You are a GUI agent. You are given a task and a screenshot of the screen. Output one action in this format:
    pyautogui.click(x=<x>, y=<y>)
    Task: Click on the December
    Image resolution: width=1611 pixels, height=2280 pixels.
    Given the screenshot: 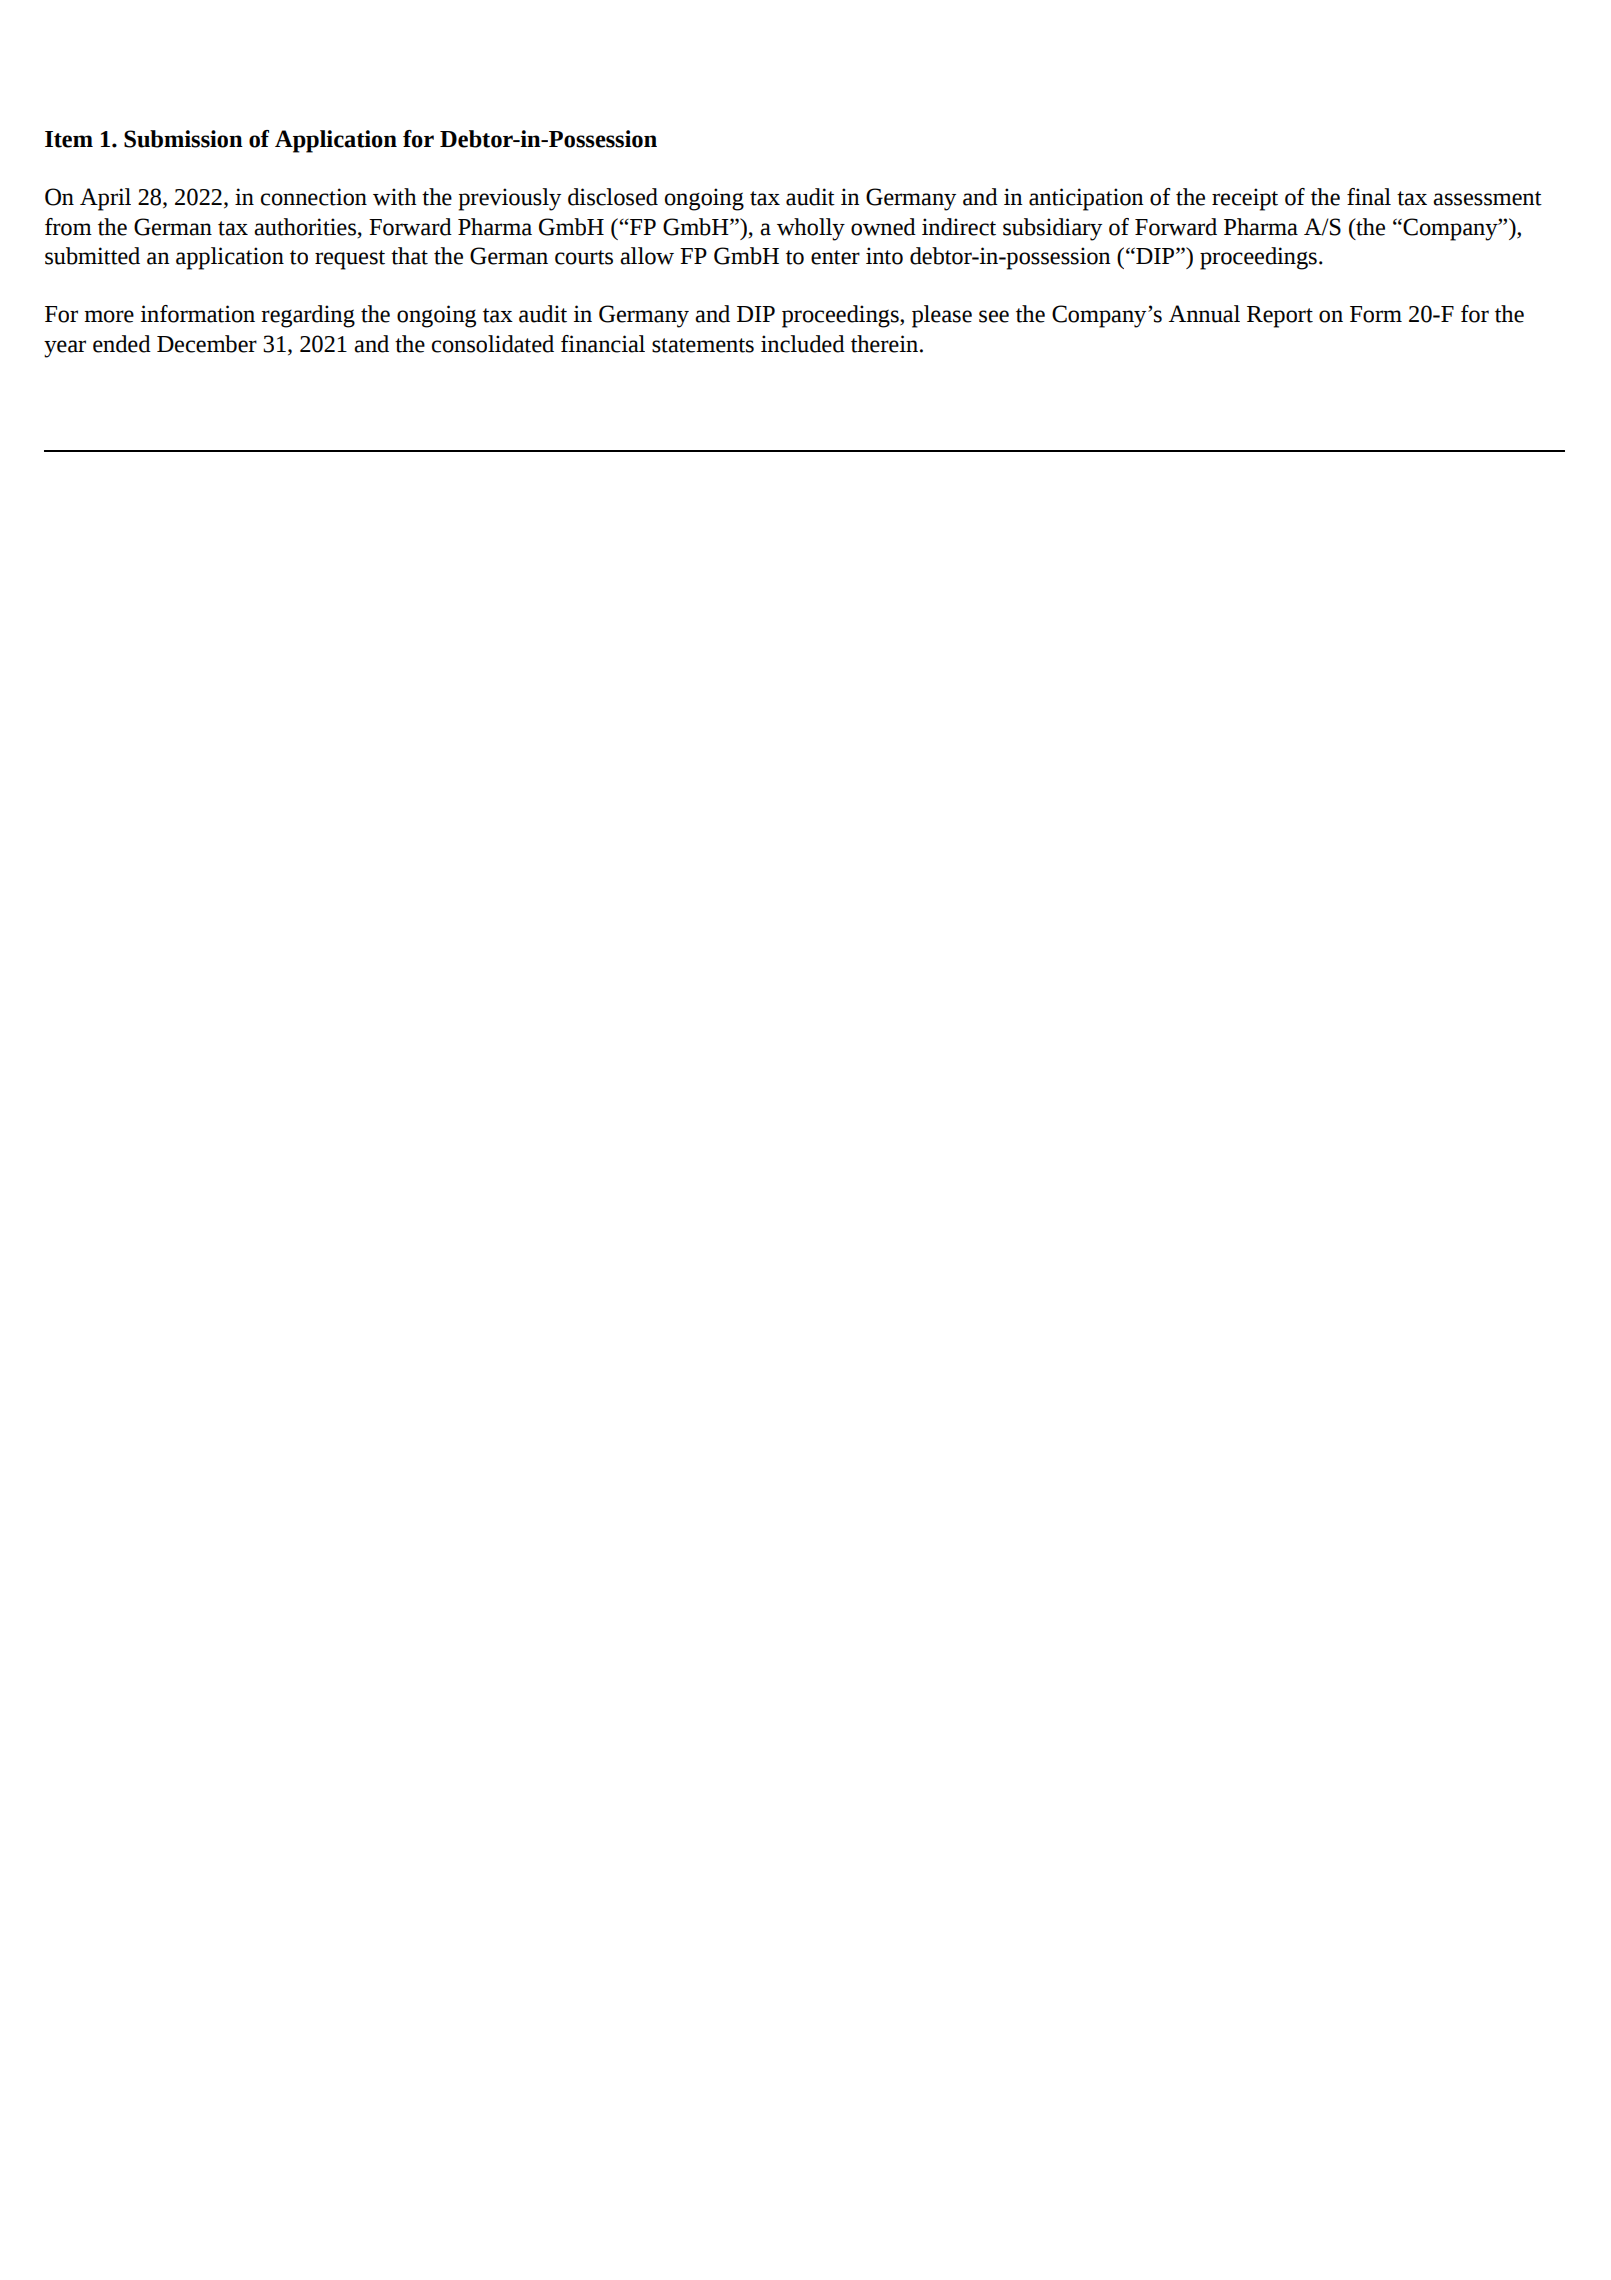 What is the action you would take?
    pyautogui.click(x=207, y=344)
